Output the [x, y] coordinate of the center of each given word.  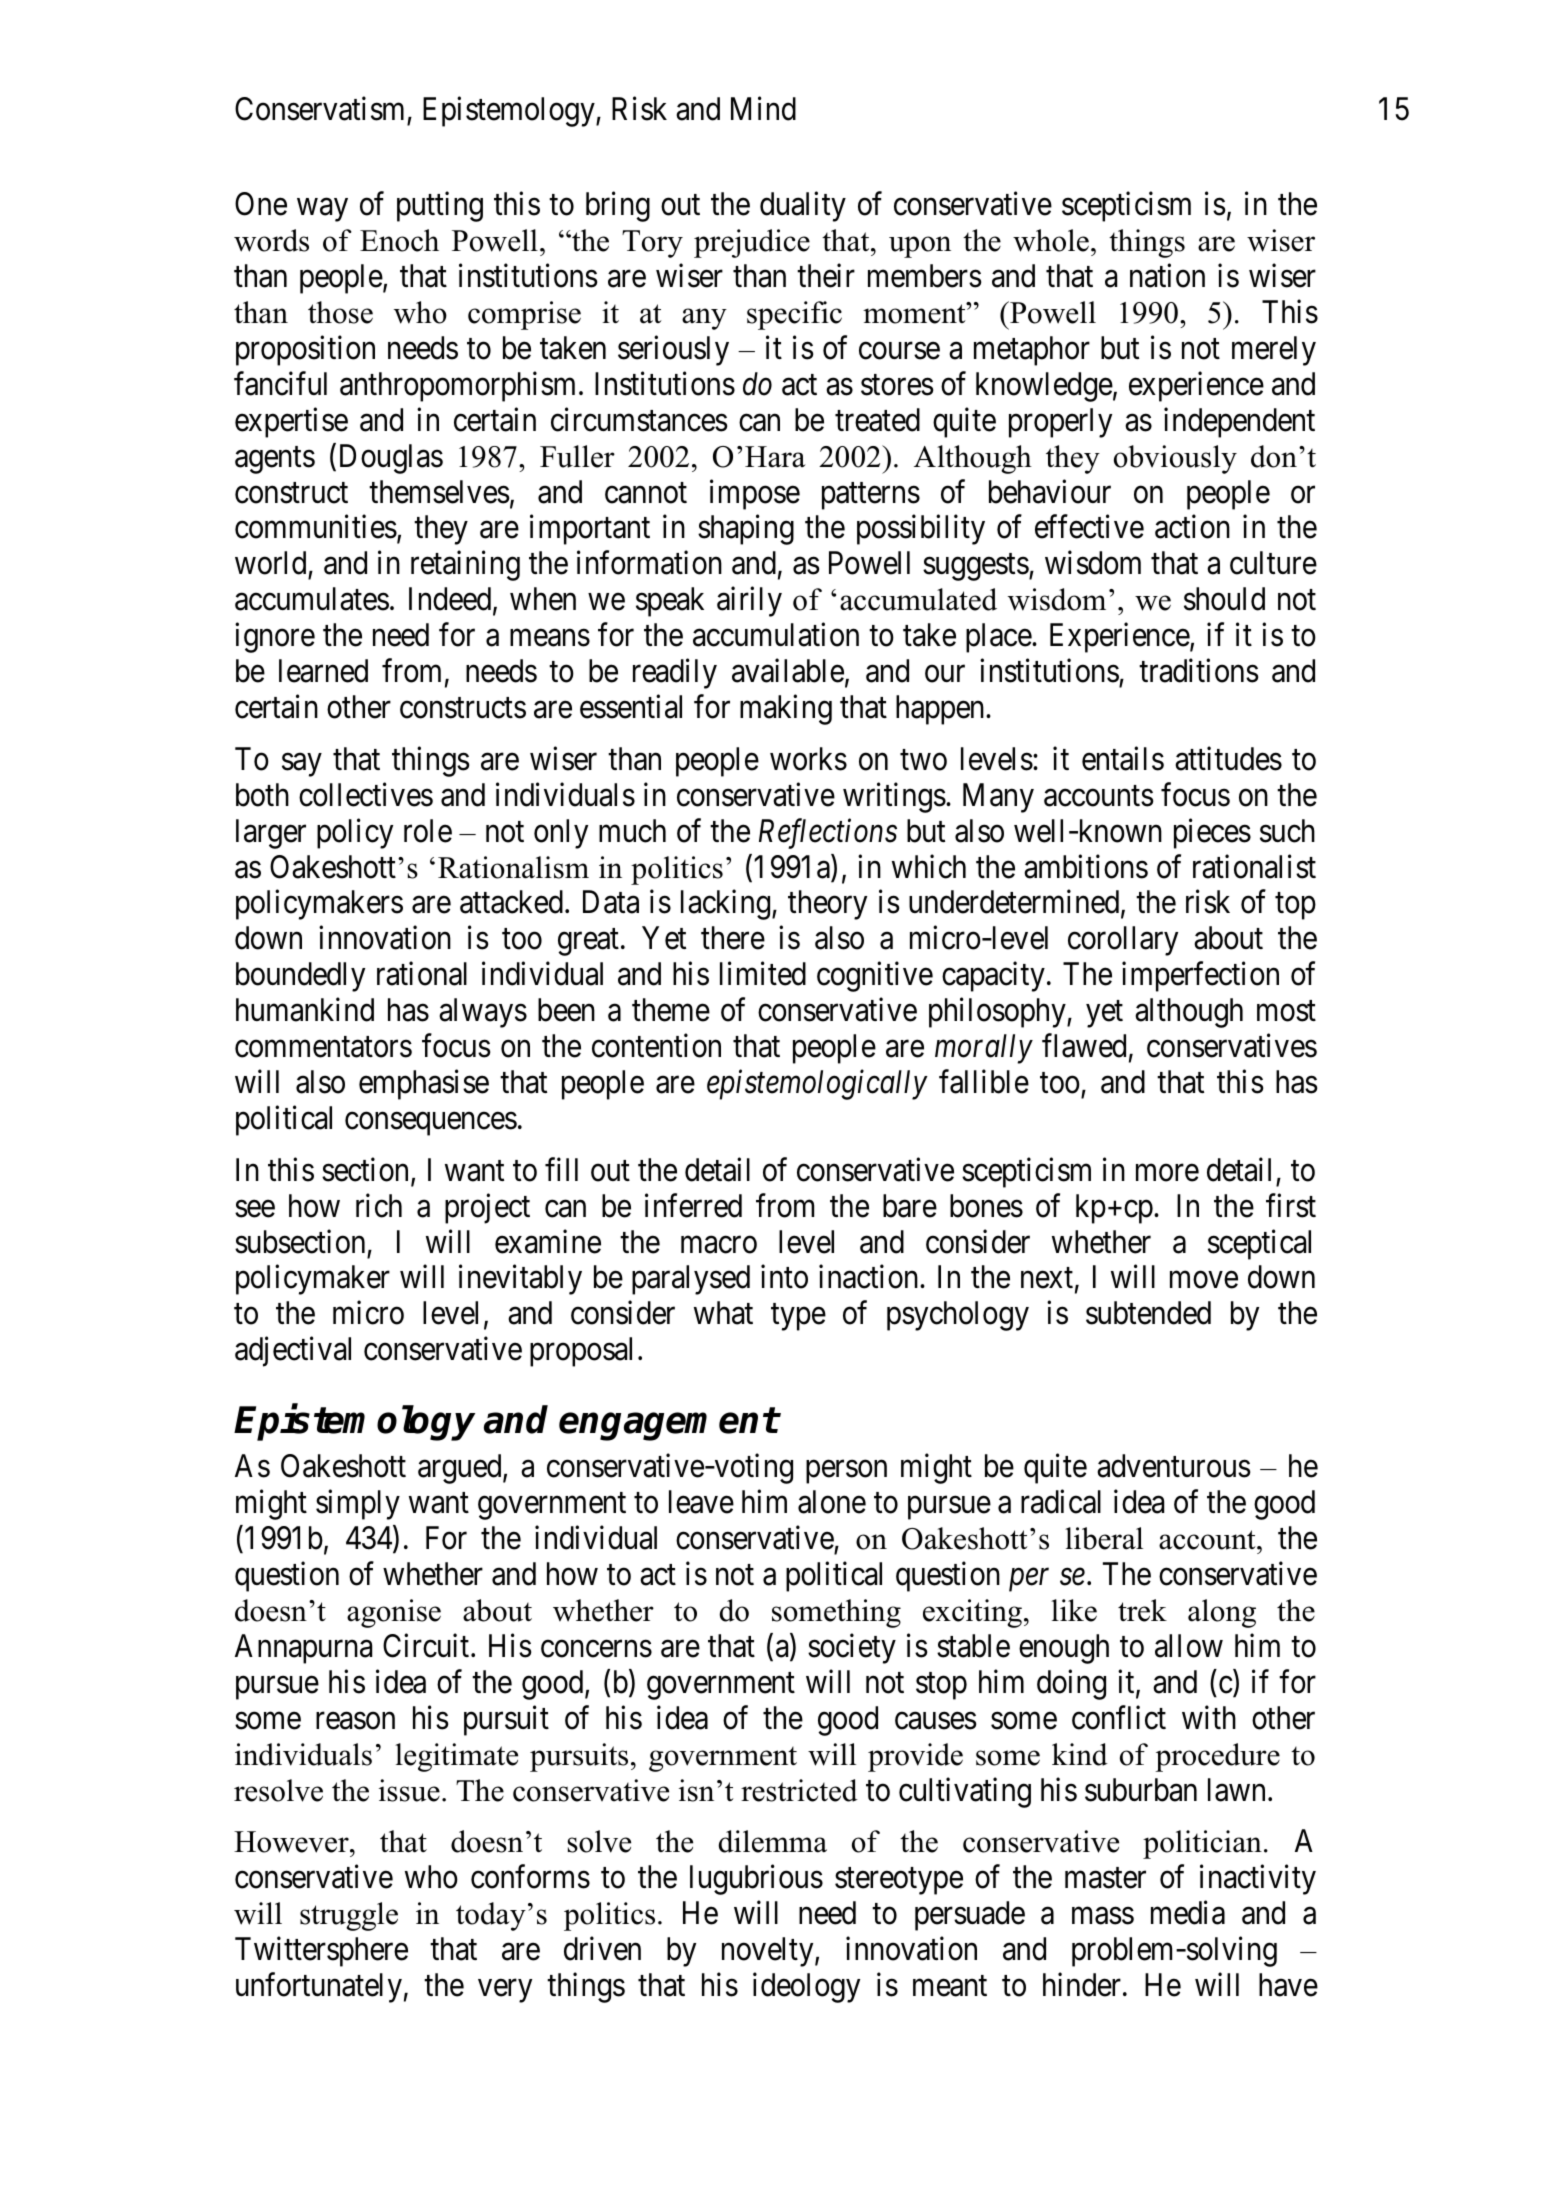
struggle [349, 1916]
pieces [1212, 833]
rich [379, 1205]
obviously [1175, 459]
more [1167, 1173]
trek [1142, 1610]
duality [803, 207]
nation [1167, 276]
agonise [394, 1613]
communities [316, 527]
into [784, 1277]
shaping [746, 530]
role [428, 831]
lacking [727, 905]
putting [440, 207]
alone [832, 1502]
